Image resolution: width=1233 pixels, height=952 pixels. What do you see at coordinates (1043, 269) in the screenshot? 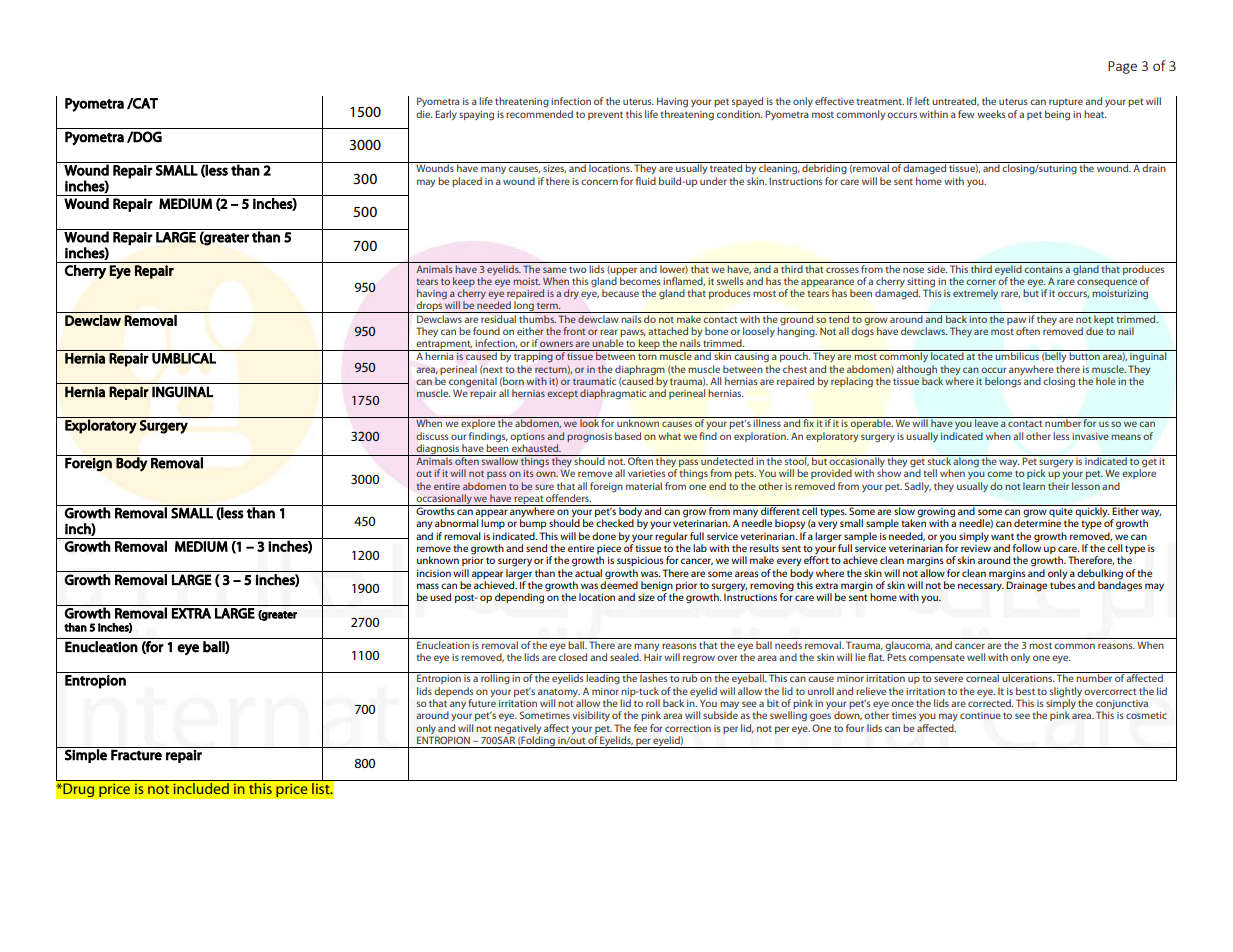
I see `contains` at bounding box center [1043, 269].
